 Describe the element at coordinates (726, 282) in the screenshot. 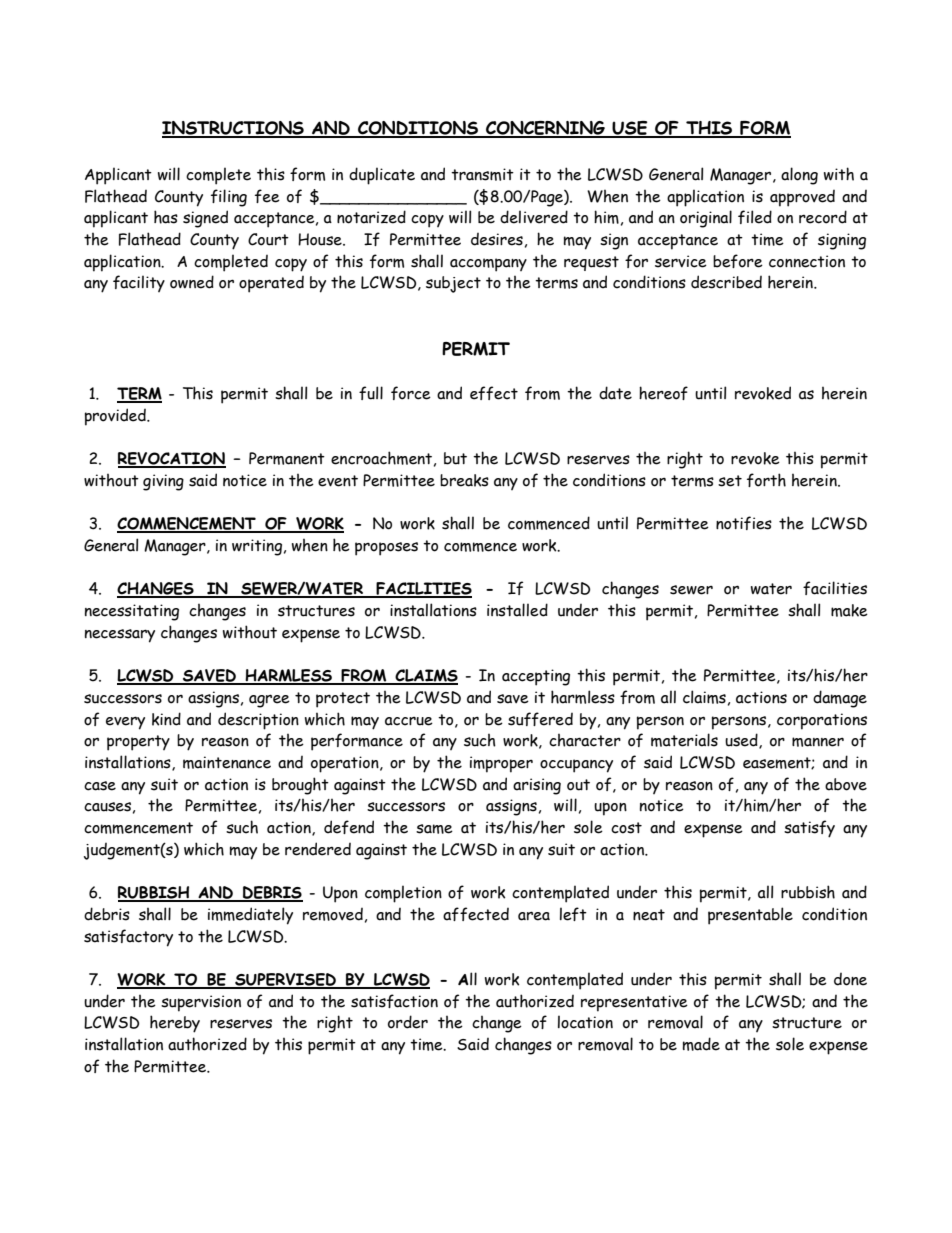

I see `described` at that location.
